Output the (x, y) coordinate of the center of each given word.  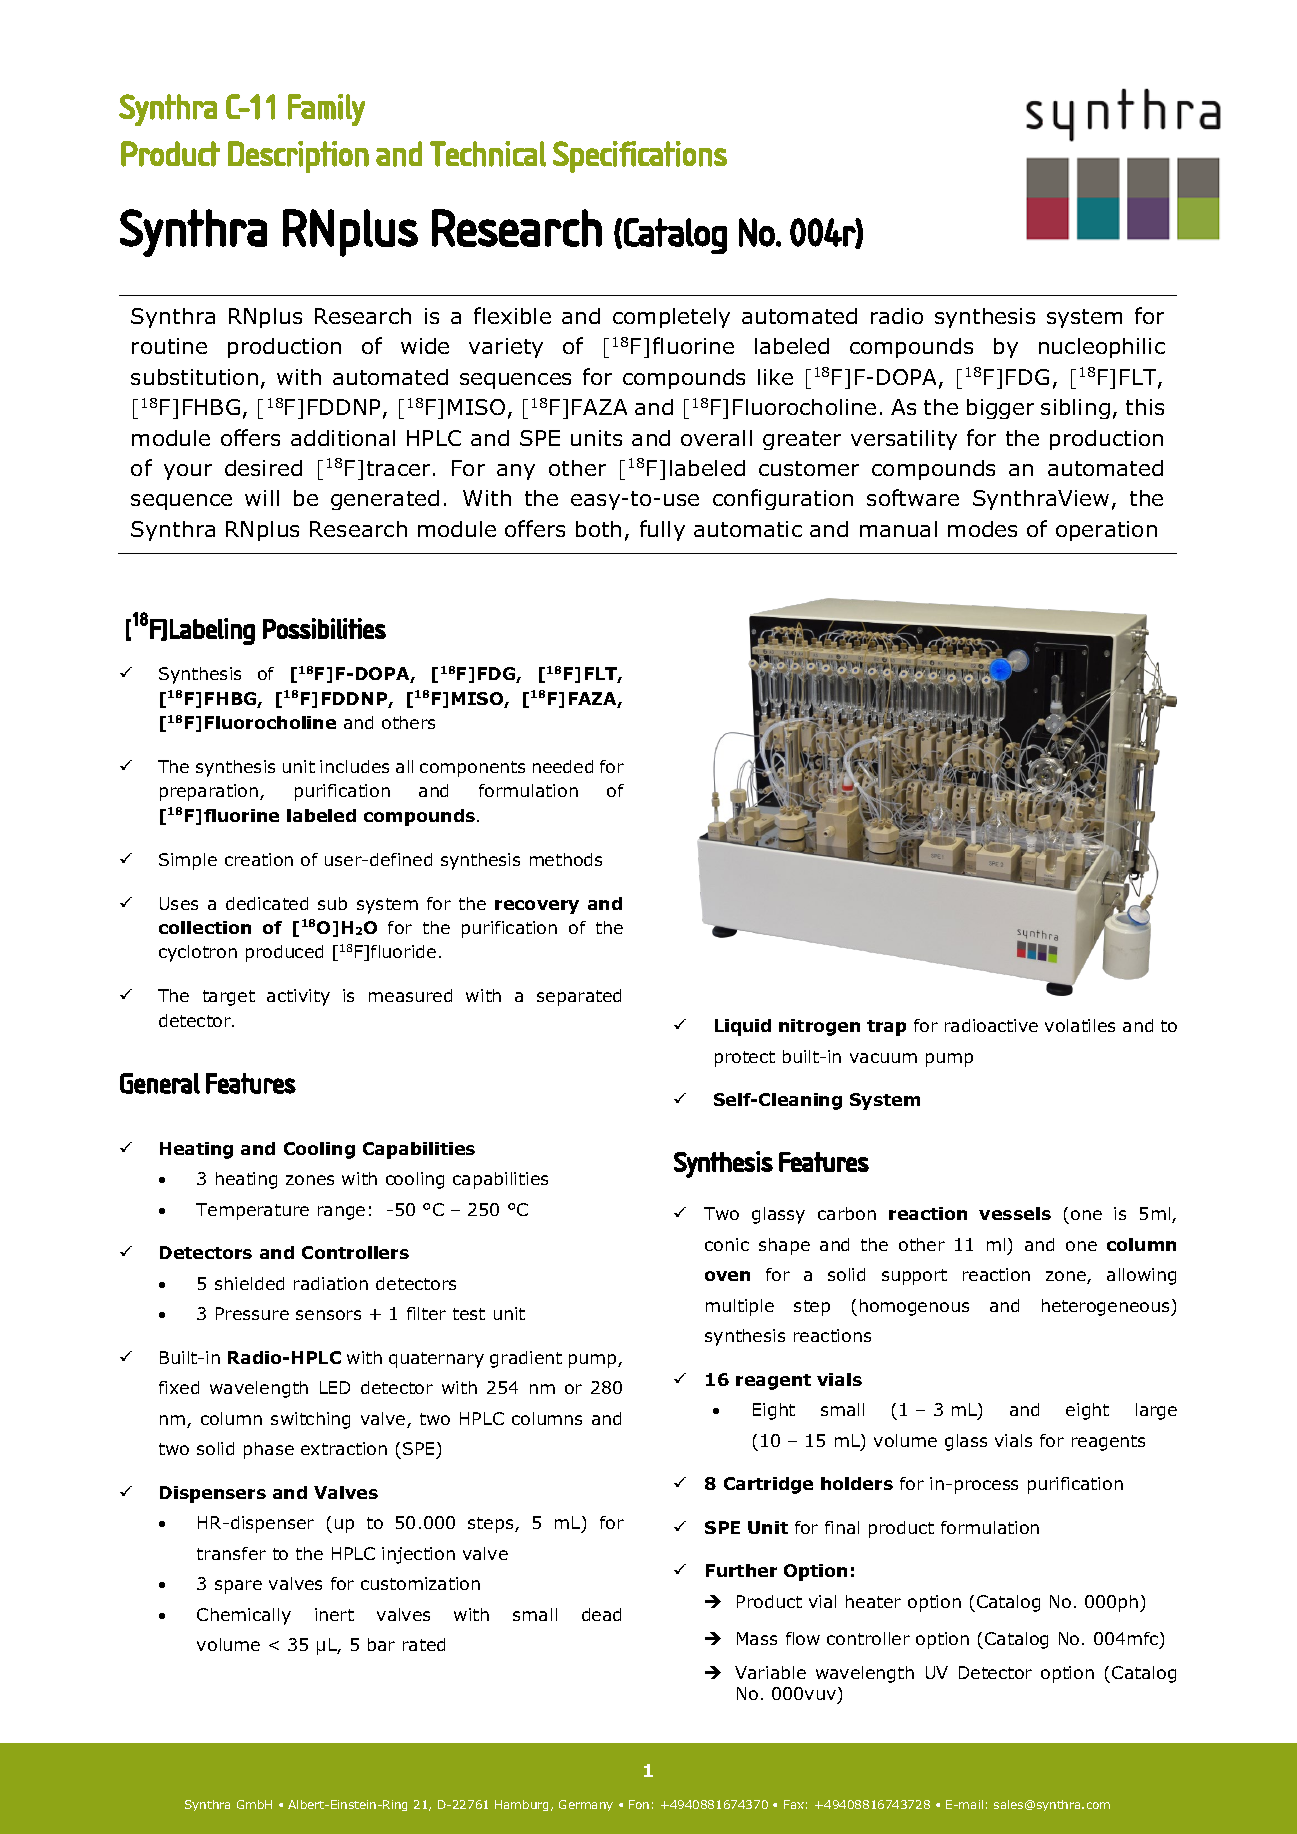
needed (563, 766)
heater (873, 1601)
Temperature (252, 1211)
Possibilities (324, 628)
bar (381, 1644)
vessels (1015, 1213)
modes (982, 529)
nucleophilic (1102, 348)
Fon (639, 1804)
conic (727, 1244)
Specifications (640, 157)
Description (298, 157)
